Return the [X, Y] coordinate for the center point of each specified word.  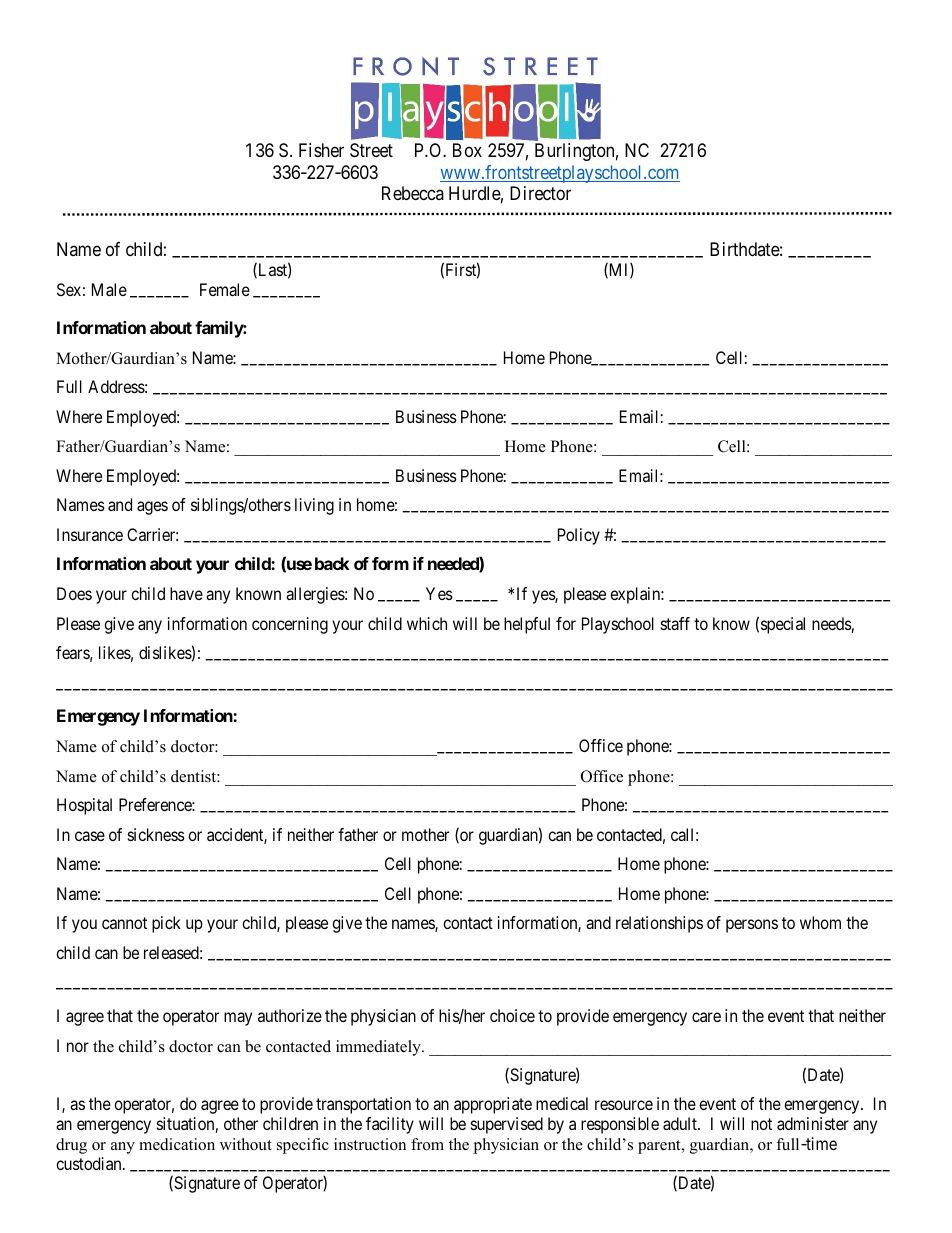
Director [540, 193]
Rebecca [413, 193]
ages [152, 508]
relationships [659, 924]
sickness [156, 834]
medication [177, 1144]
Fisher [321, 150]
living [314, 506]
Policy [579, 536]
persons [752, 926]
